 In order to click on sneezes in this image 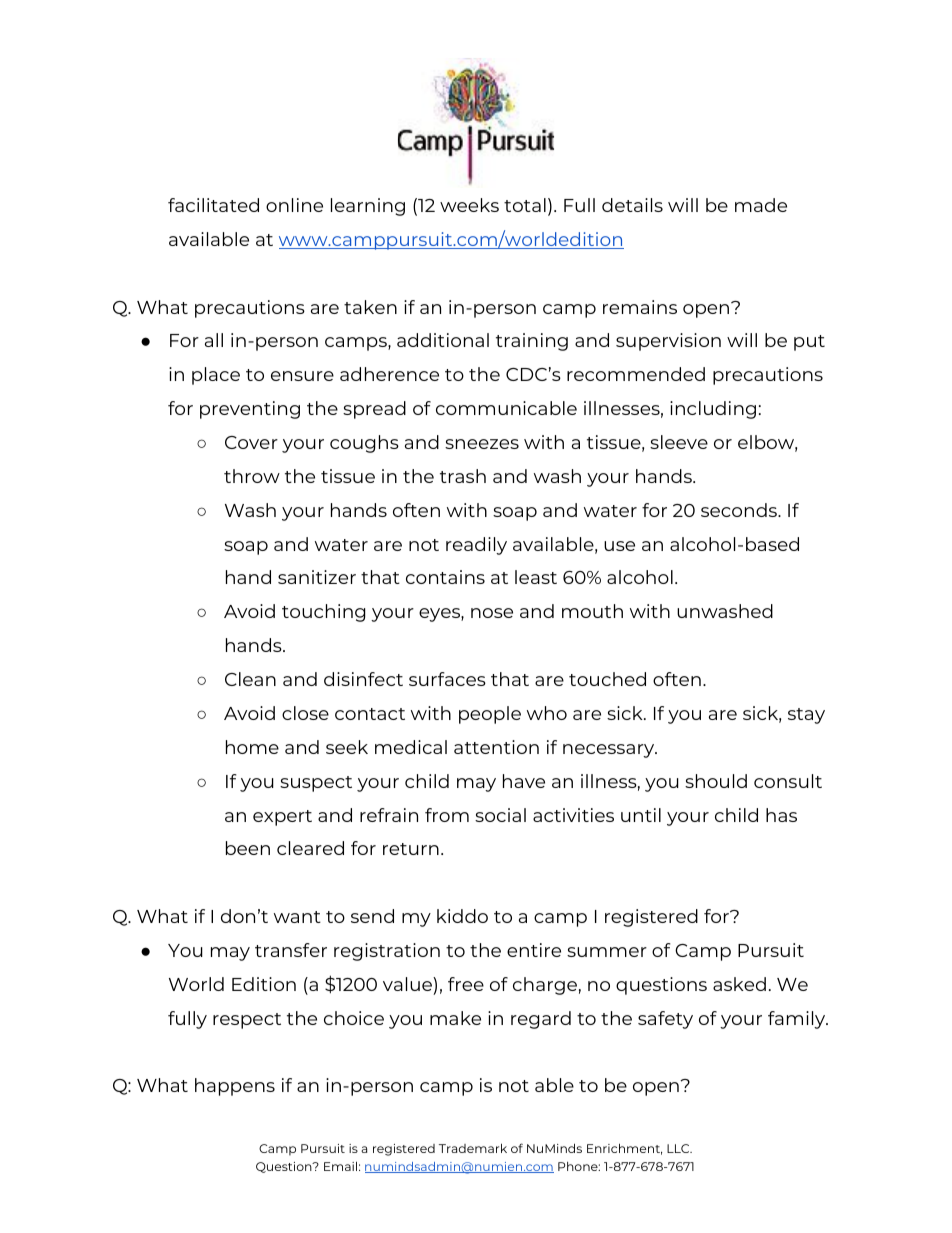, I will do `click(482, 444)`.
